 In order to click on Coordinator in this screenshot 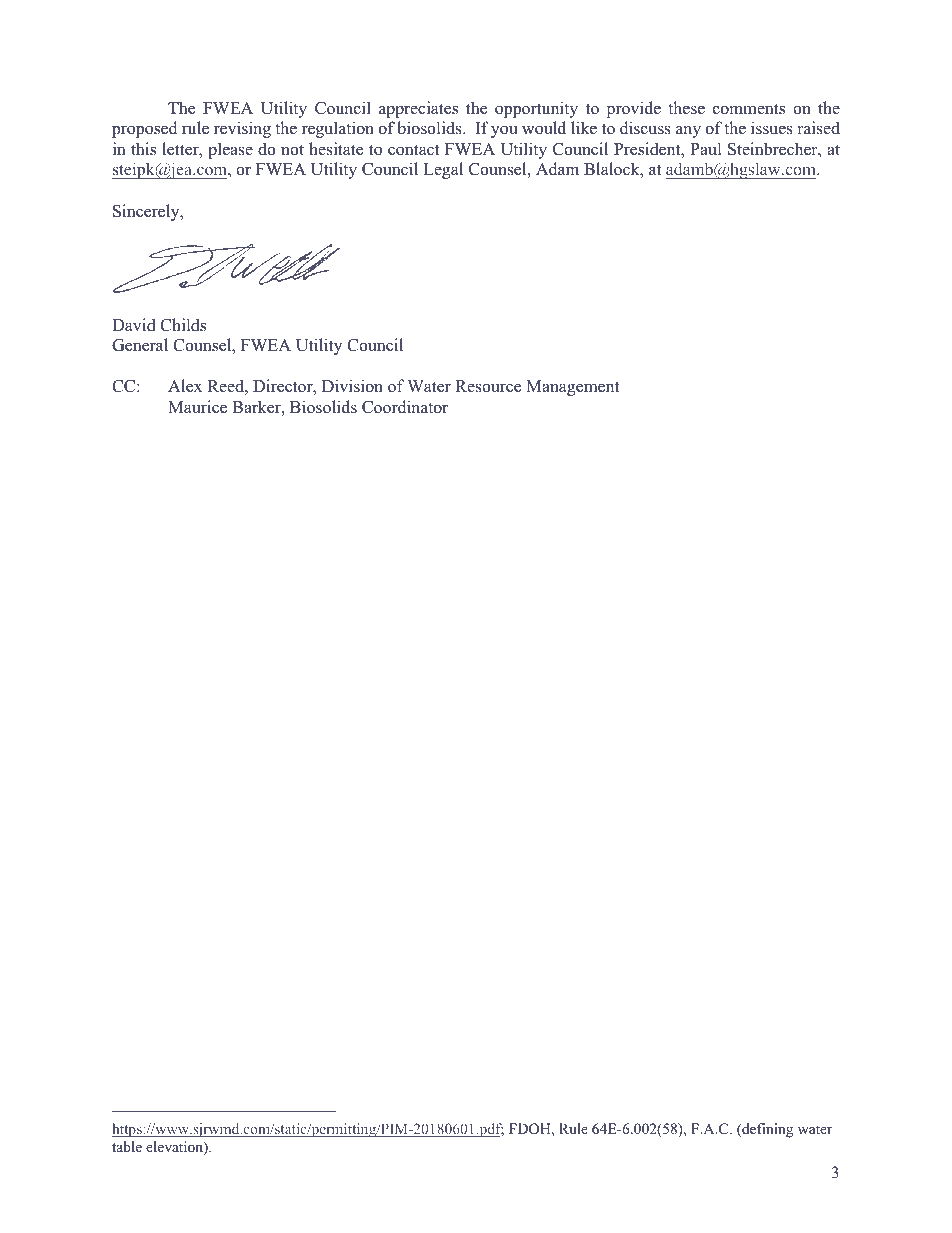, I will do `click(405, 407)`.
